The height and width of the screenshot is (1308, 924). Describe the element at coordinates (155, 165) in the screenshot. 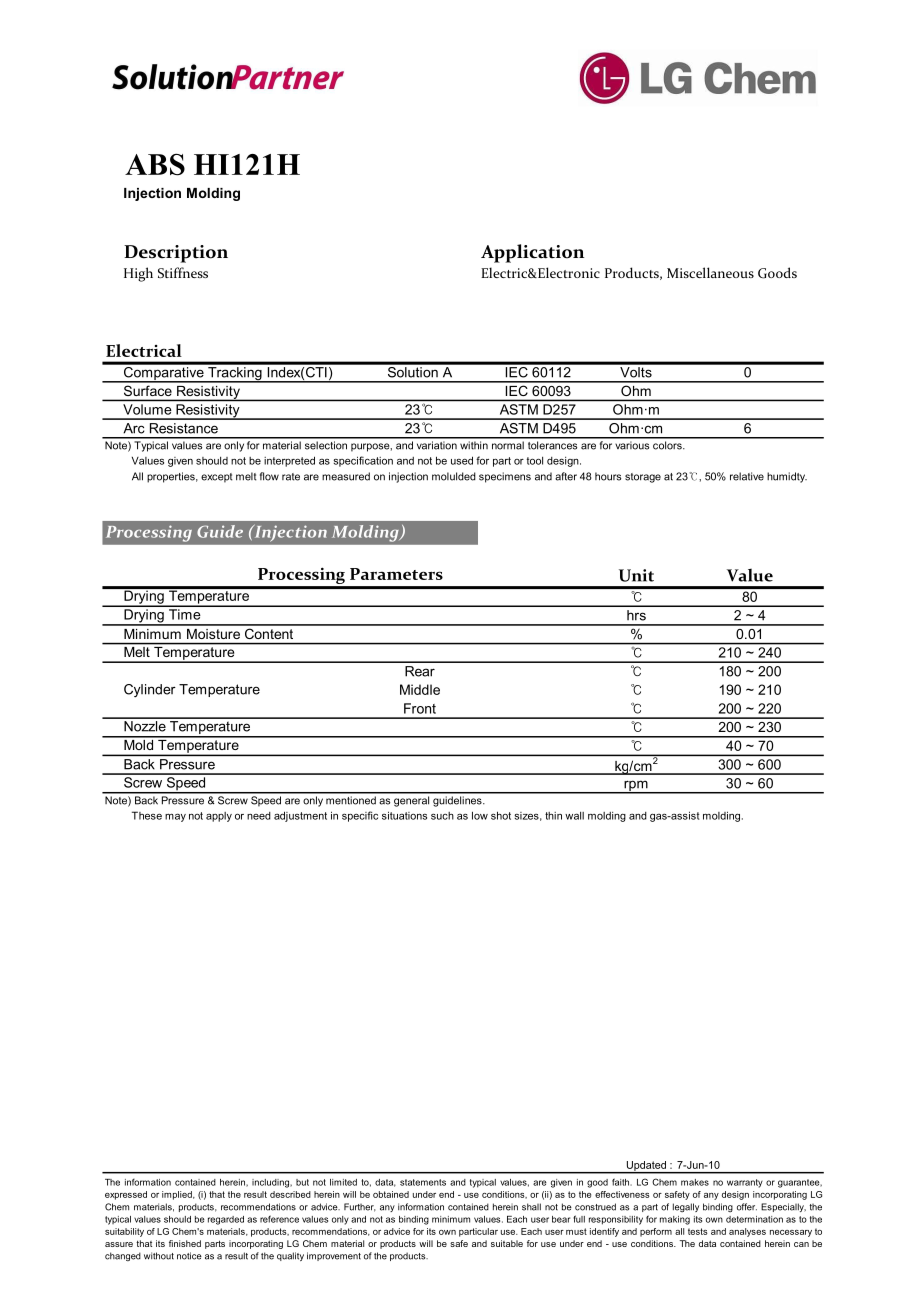

I see `ABS` at that location.
